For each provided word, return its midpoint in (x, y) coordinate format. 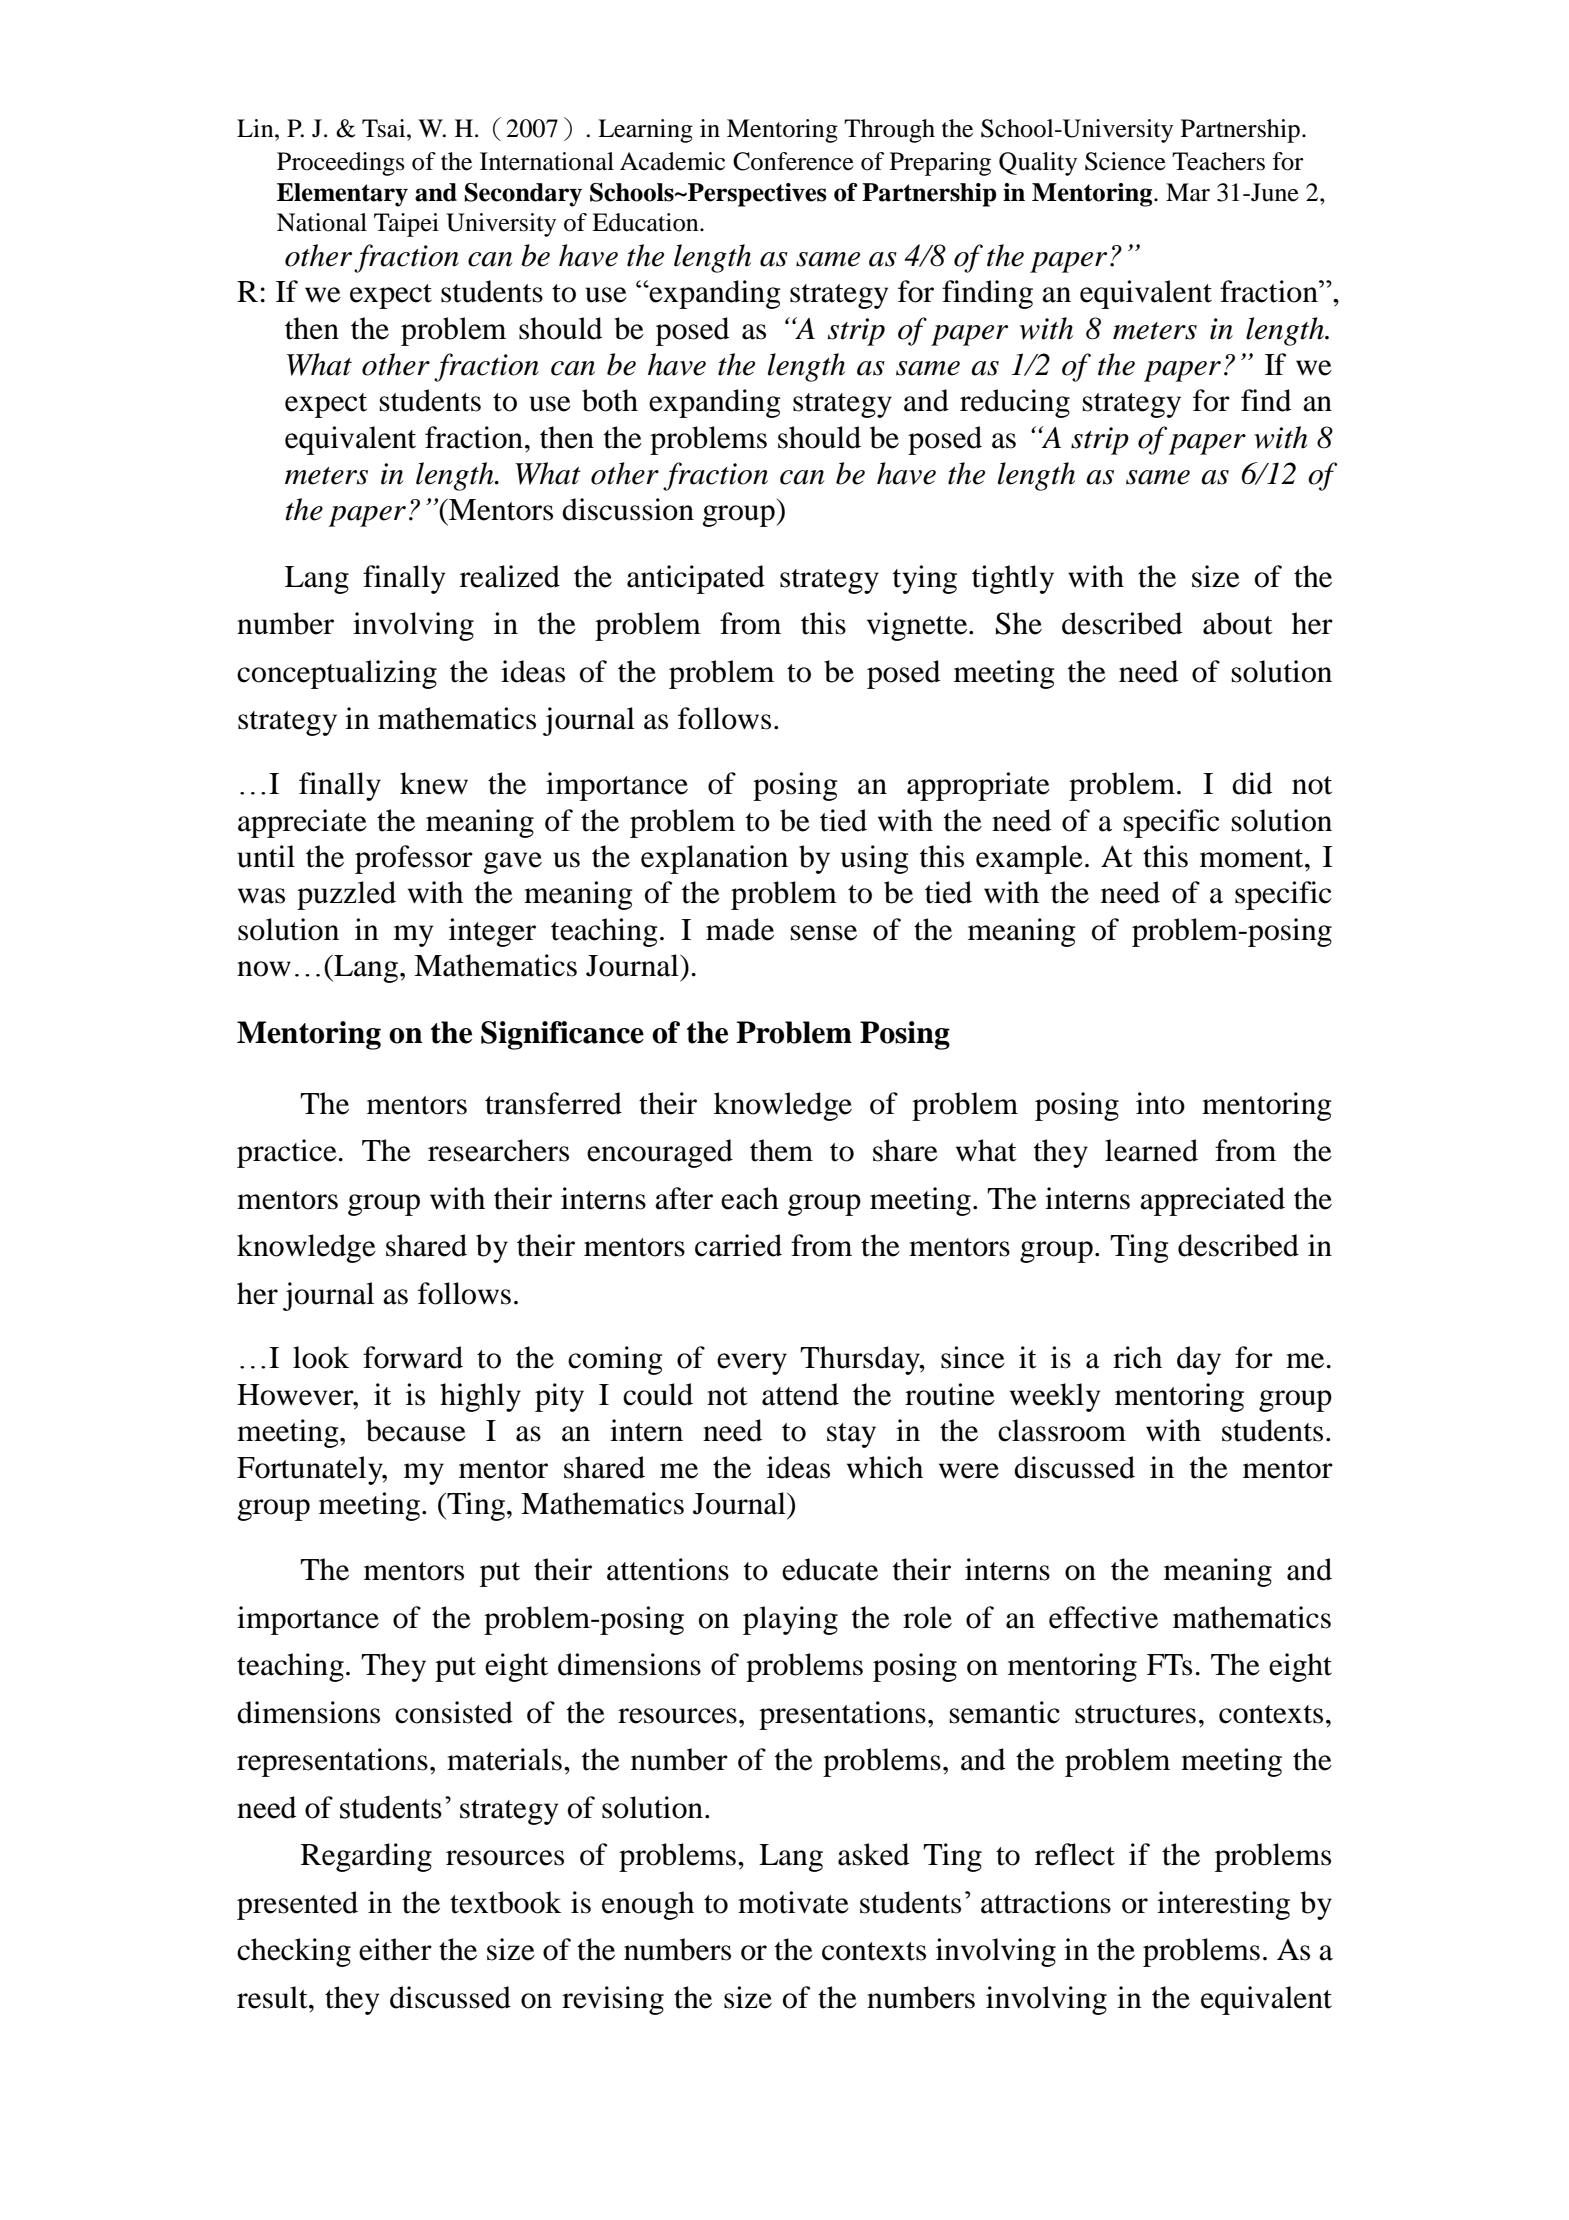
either (395, 1949)
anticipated (696, 579)
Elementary (342, 195)
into (1160, 1103)
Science (1125, 161)
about (1238, 623)
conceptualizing (337, 674)
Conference (793, 161)
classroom (1062, 1430)
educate (830, 1569)
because (416, 1430)
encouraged (660, 1153)
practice (288, 1153)
